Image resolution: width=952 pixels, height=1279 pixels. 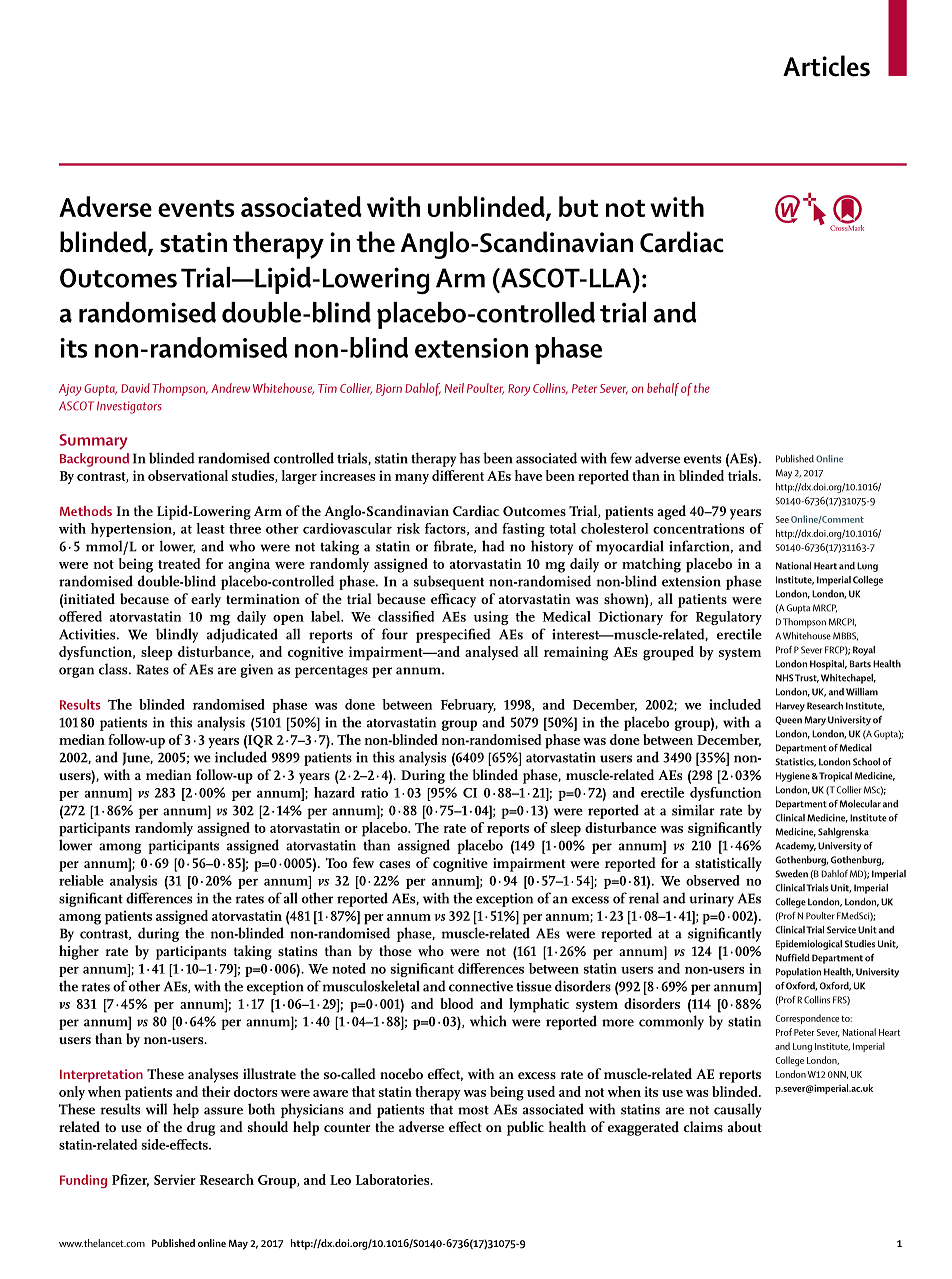 I want to click on Articles, so click(x=826, y=66).
